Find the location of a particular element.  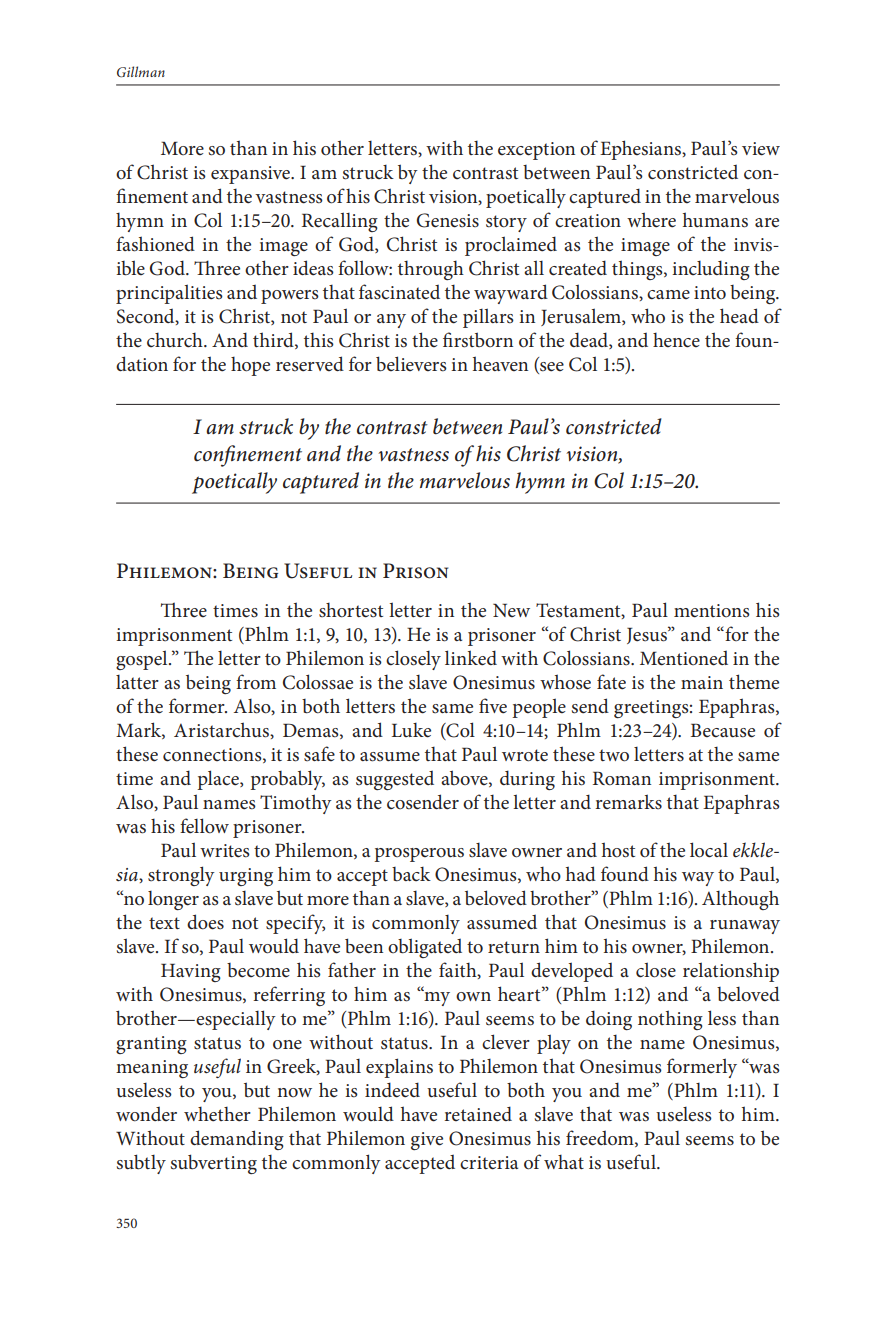

view is located at coordinates (761, 149).
